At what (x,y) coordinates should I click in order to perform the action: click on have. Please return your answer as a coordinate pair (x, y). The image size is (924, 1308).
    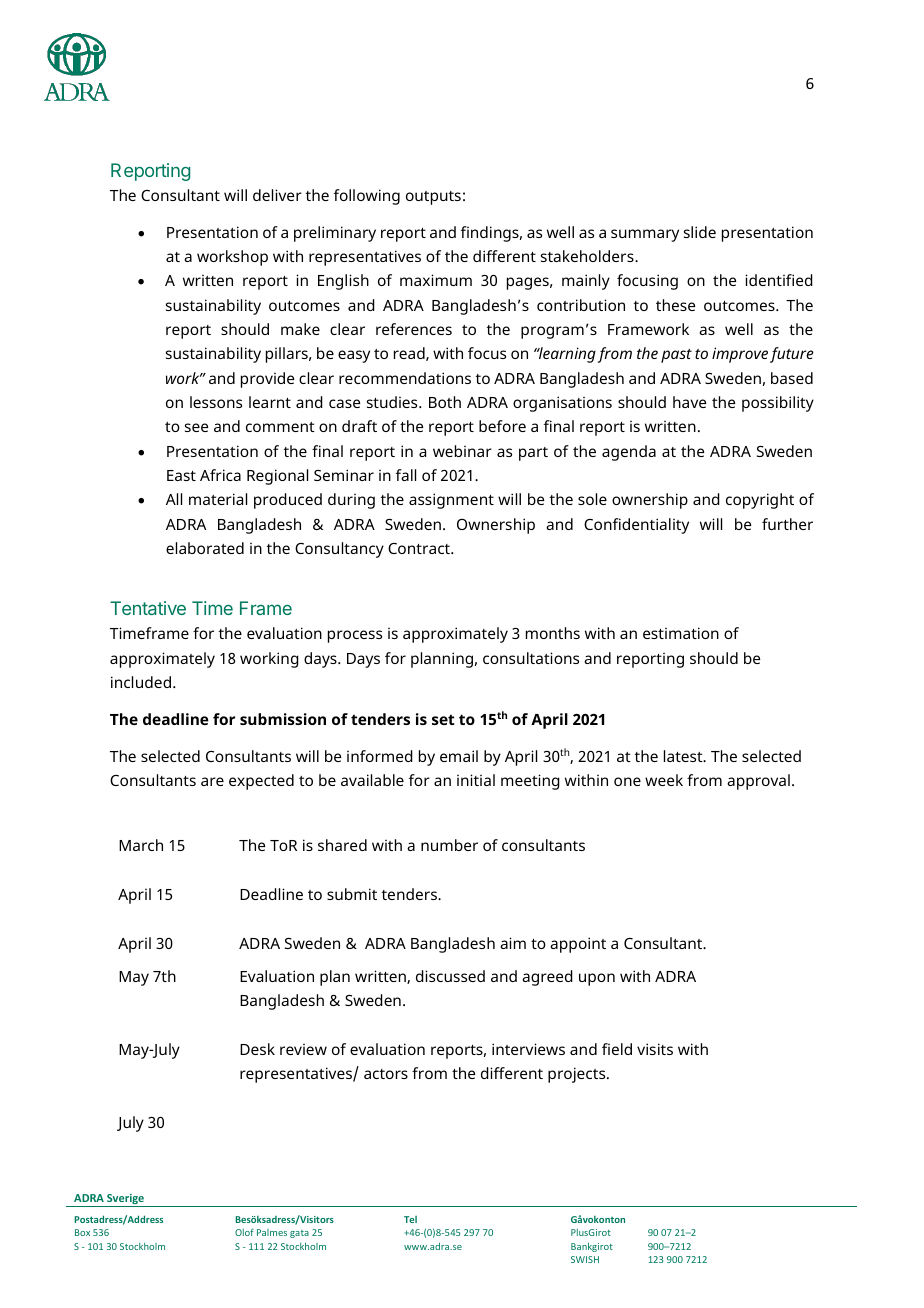
    Looking at the image, I should click on (689, 402).
